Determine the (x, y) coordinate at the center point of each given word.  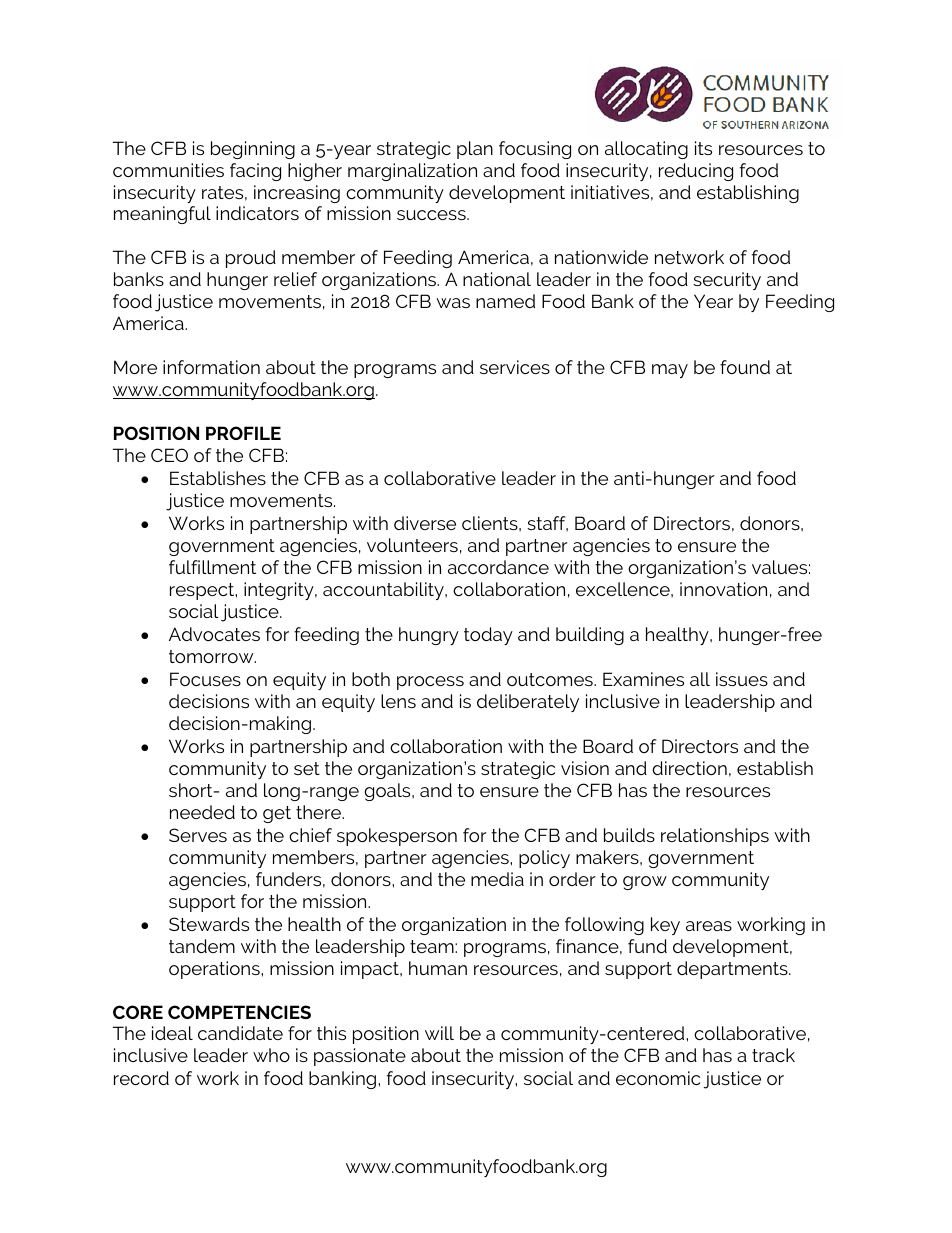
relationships (715, 837)
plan (475, 150)
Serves (198, 835)
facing (255, 172)
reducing (696, 172)
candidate (240, 1033)
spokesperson (397, 837)
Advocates (214, 634)
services (515, 367)
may (670, 371)
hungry (429, 636)
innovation (723, 589)
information (211, 367)
